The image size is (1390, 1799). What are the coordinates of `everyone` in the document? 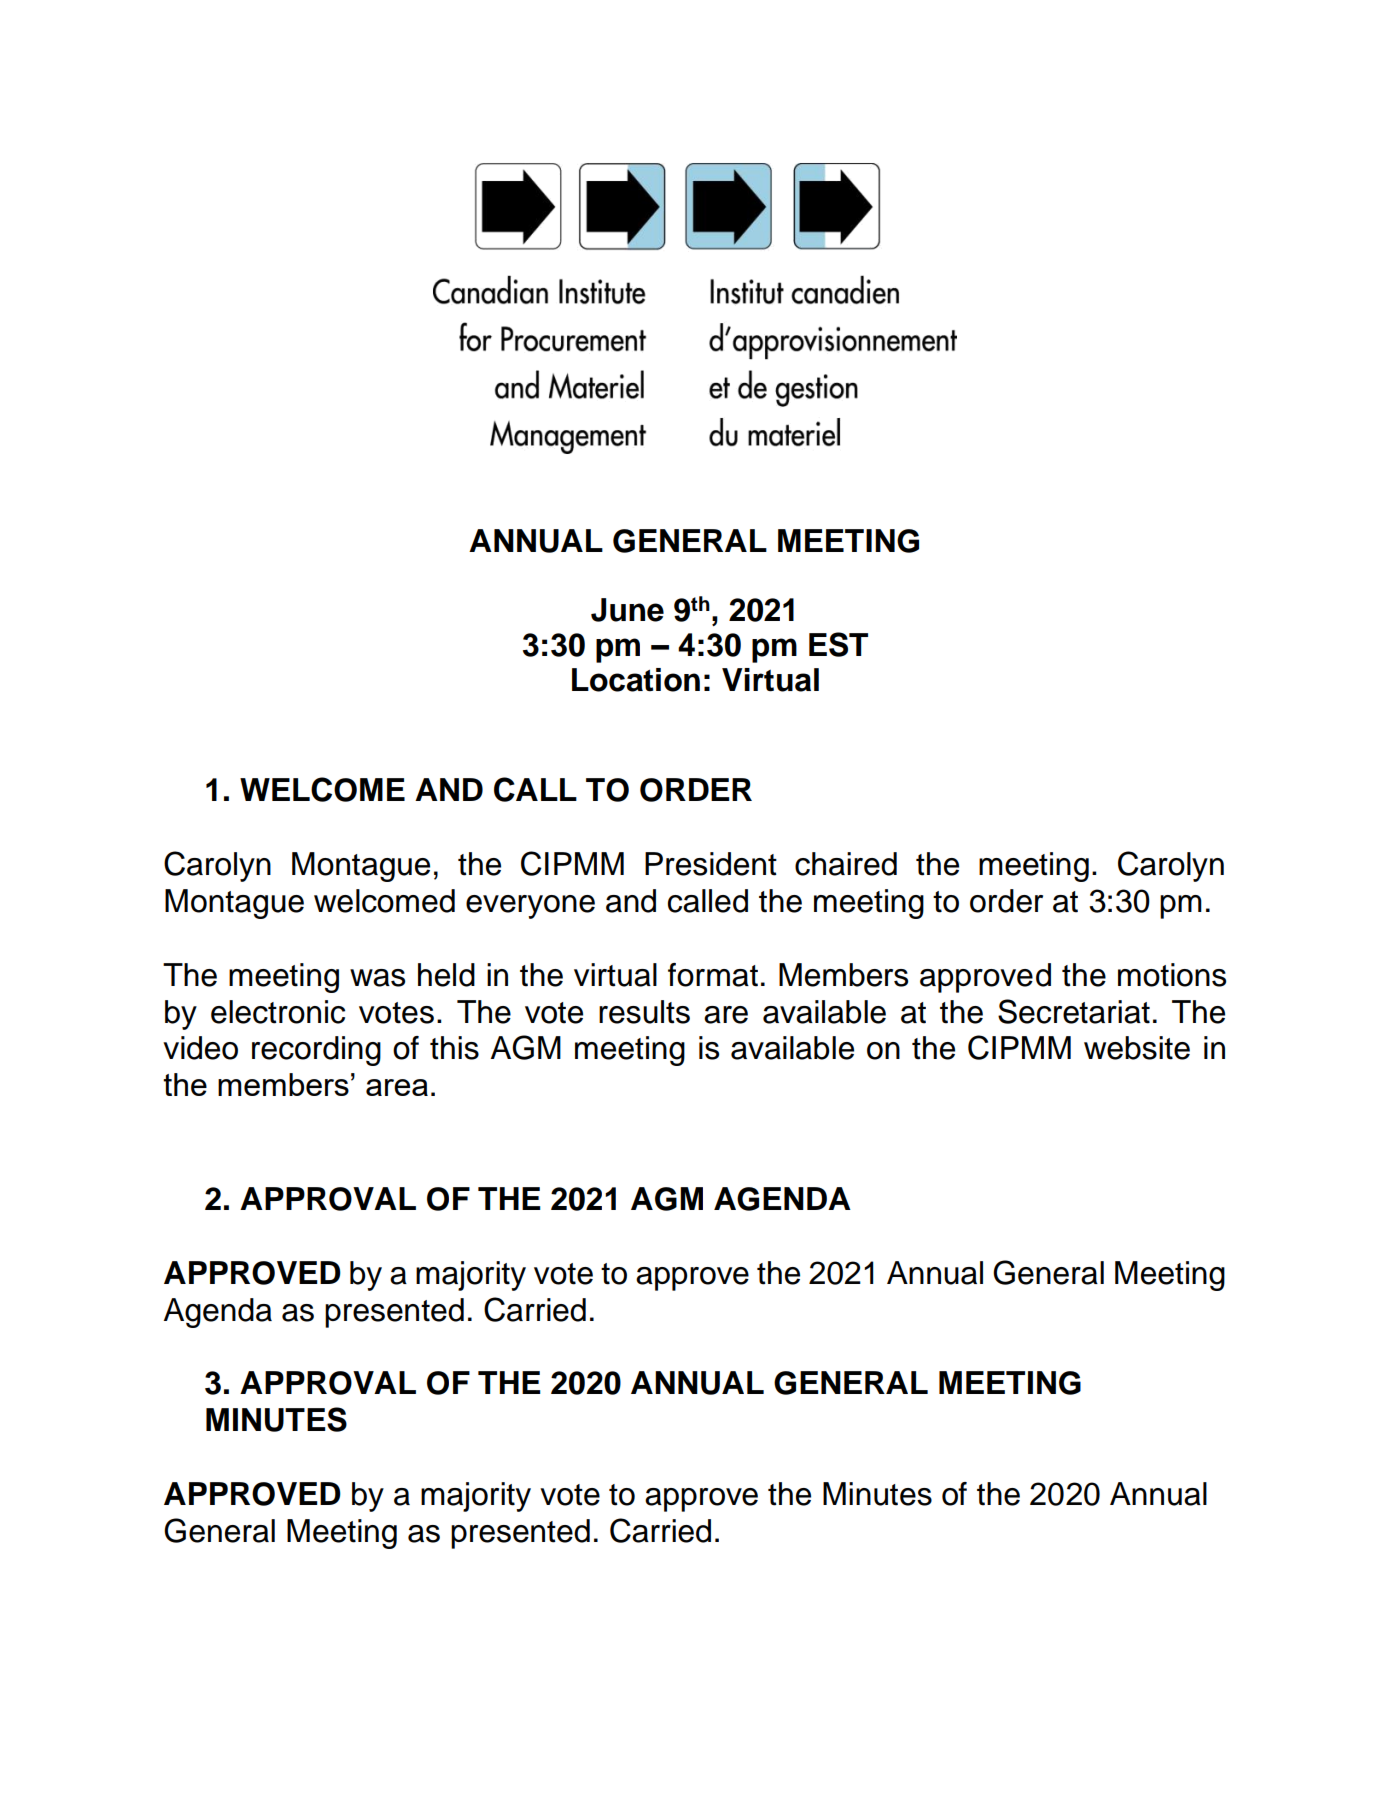 It's located at (530, 907).
